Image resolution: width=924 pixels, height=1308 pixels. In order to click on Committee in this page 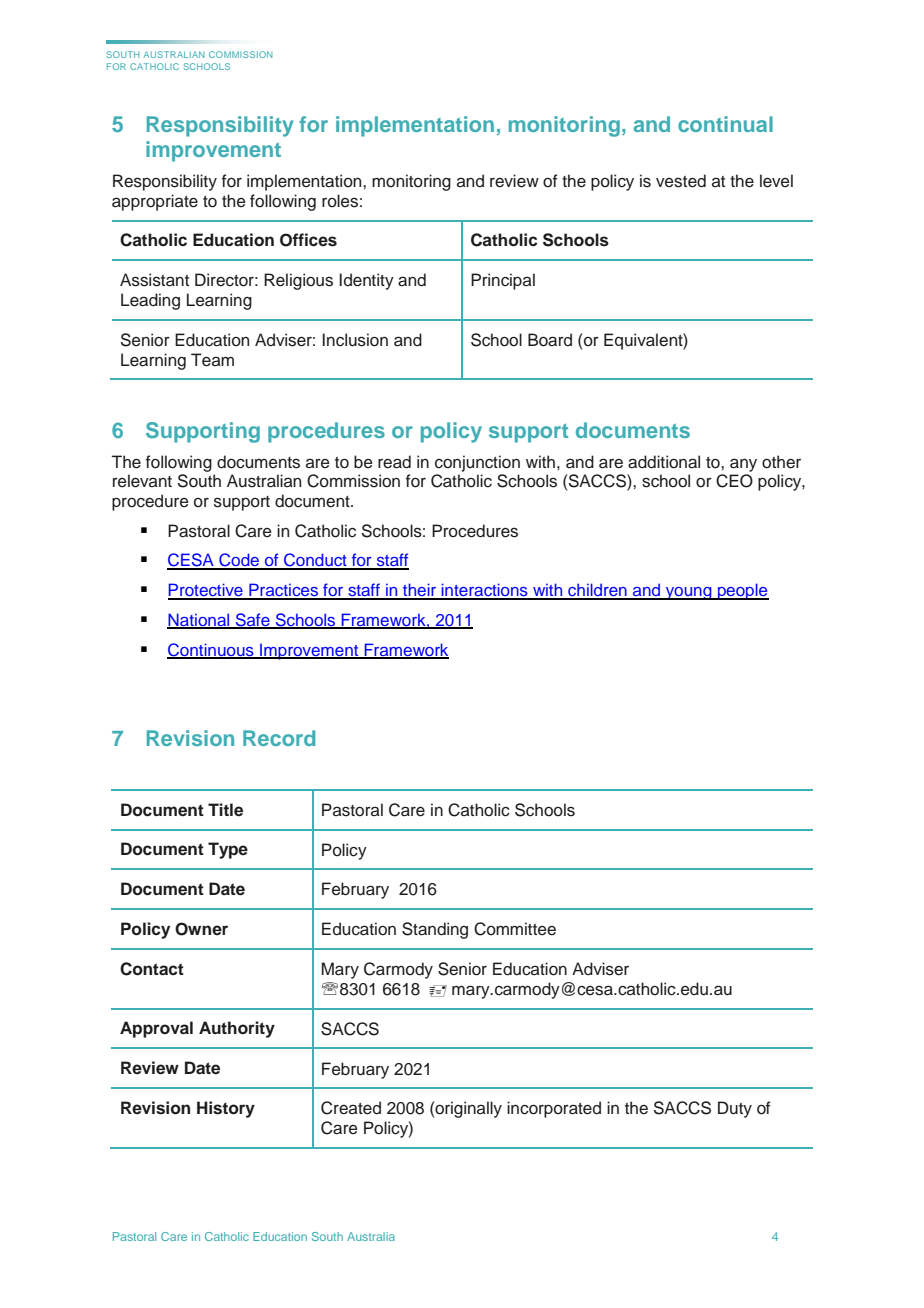, I will do `click(515, 929)`.
